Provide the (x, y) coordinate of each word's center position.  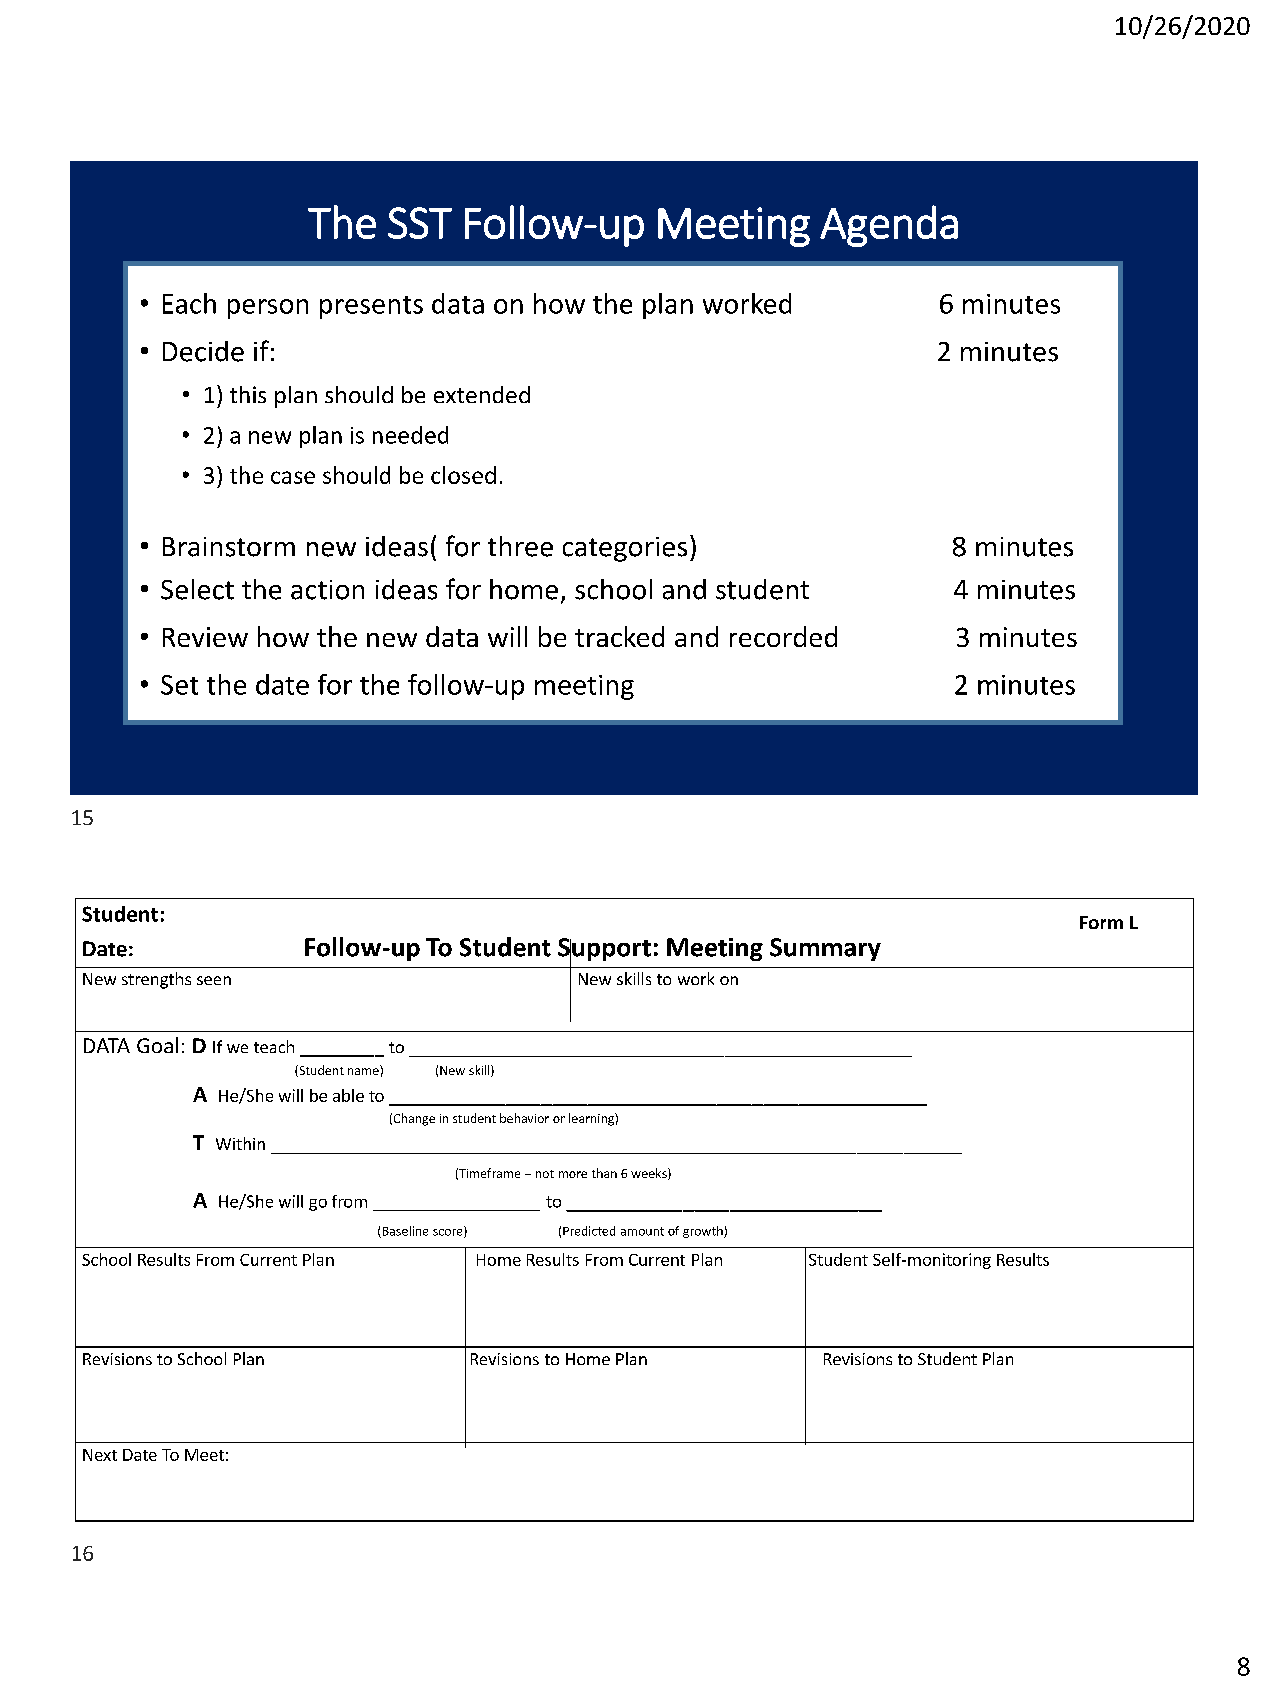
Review (205, 637)
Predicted (589, 1231)
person (268, 309)
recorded (783, 636)
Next (100, 1455)
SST (420, 223)
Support (604, 951)
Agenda (889, 226)
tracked (619, 636)
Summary (825, 949)
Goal (157, 1045)
